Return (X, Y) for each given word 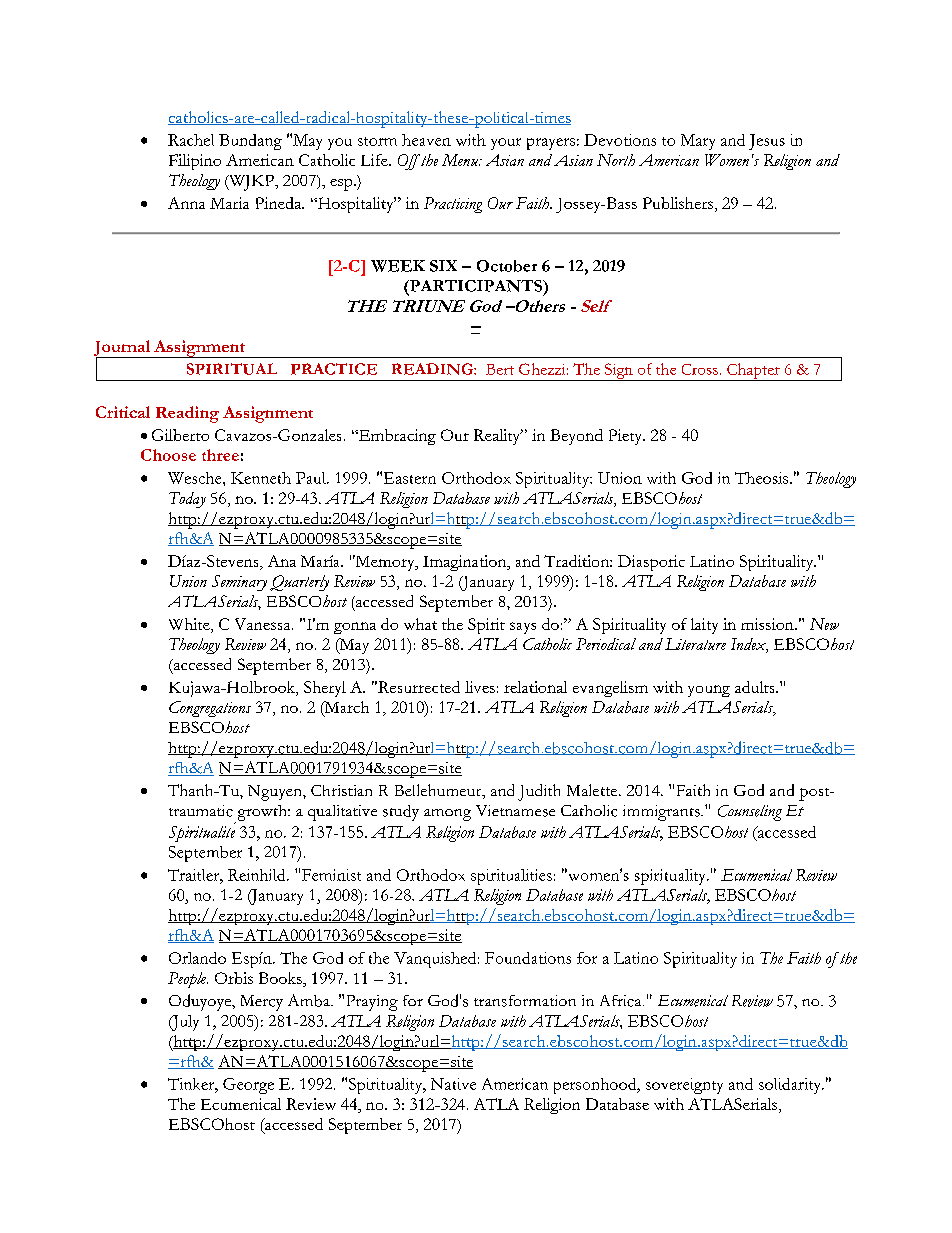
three (220, 455)
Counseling (750, 813)
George (248, 1086)
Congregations (210, 709)
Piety (627, 437)
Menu (461, 160)
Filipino (195, 162)
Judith (539, 792)
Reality (498, 437)
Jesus (767, 142)
